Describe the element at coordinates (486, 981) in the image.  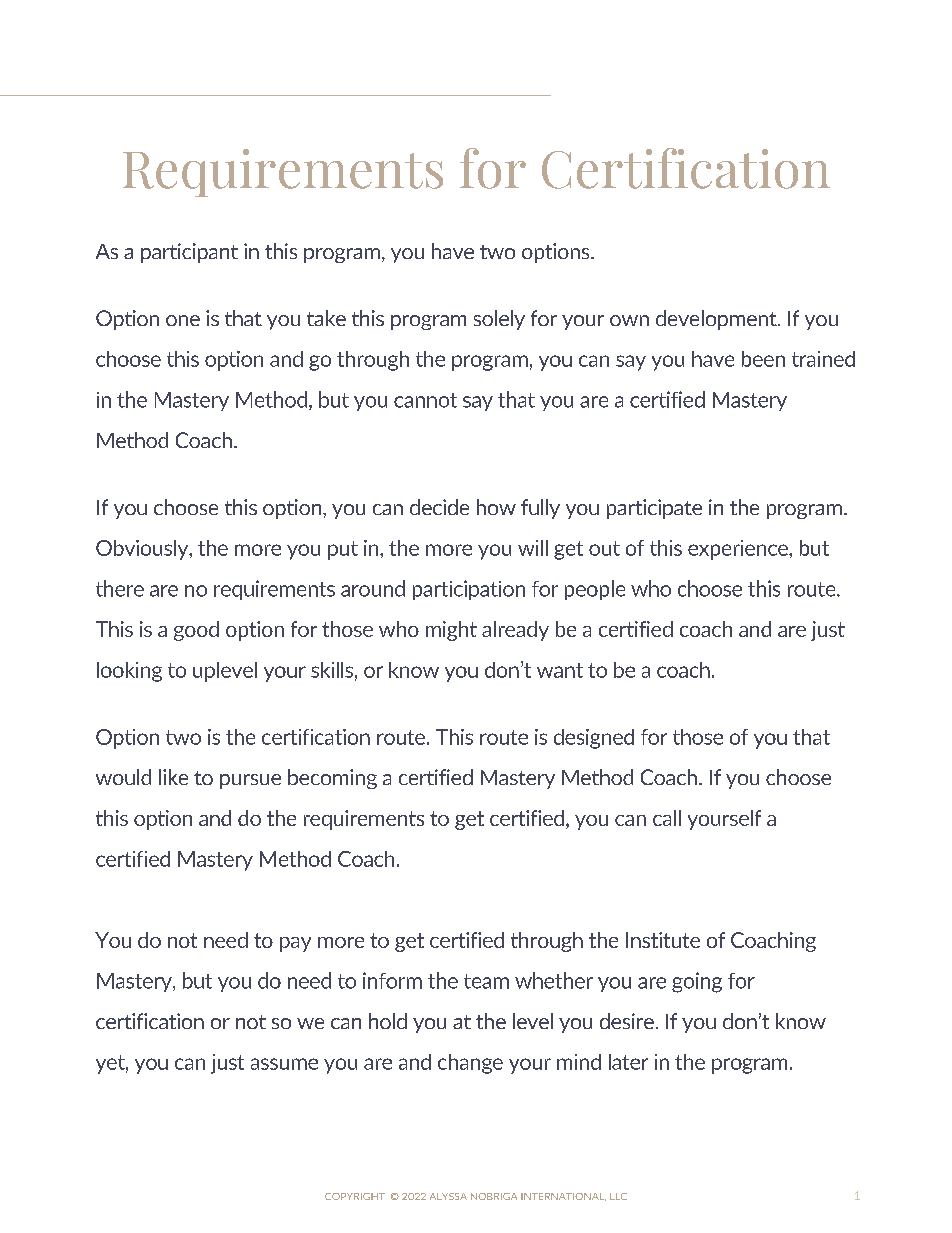
I see `team` at that location.
